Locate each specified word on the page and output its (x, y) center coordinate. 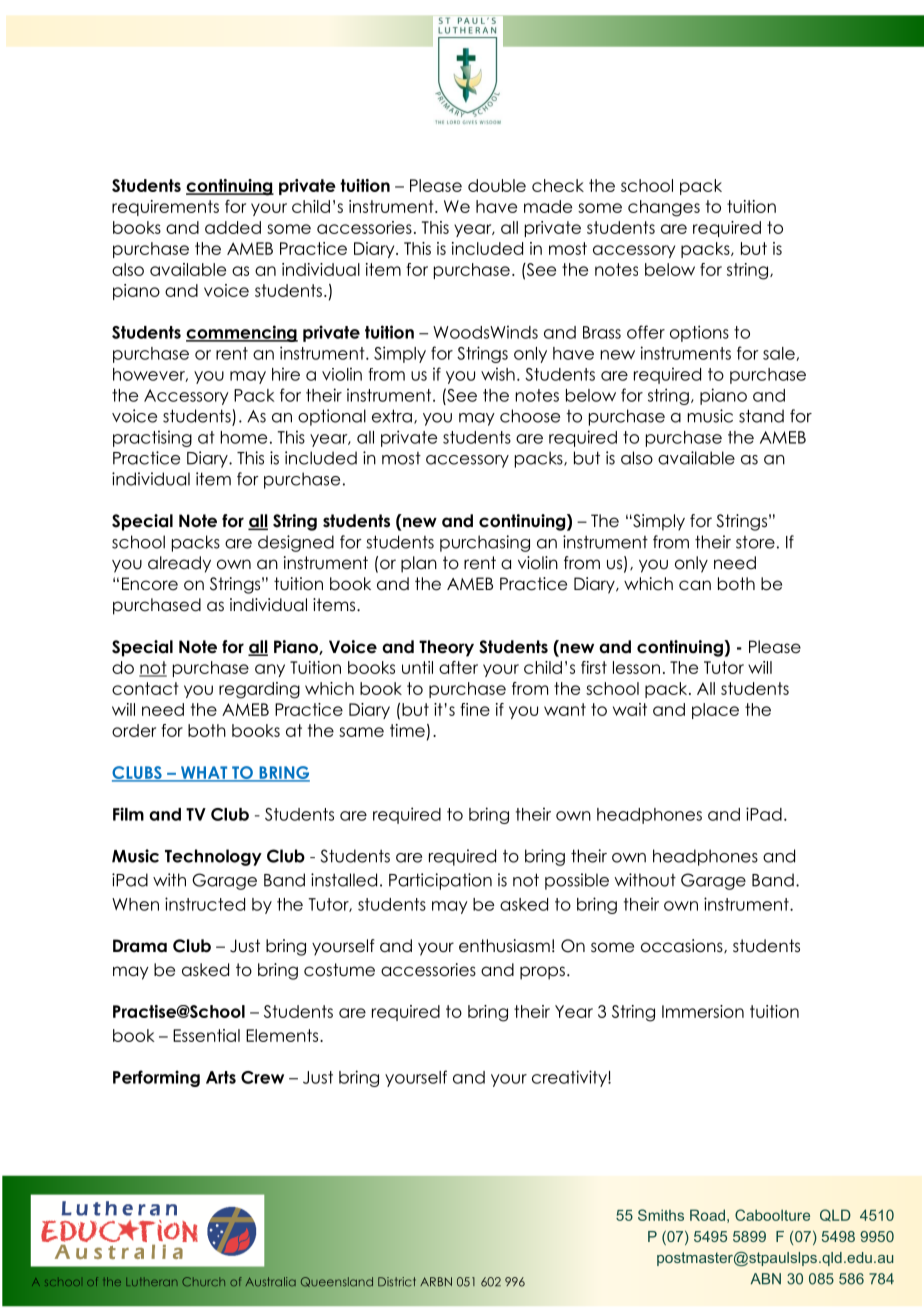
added (233, 227)
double (497, 185)
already (179, 564)
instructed (205, 904)
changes (664, 208)
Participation (440, 881)
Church (203, 1282)
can (695, 585)
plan (419, 564)
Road (707, 1215)
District (397, 1282)
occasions (683, 946)
